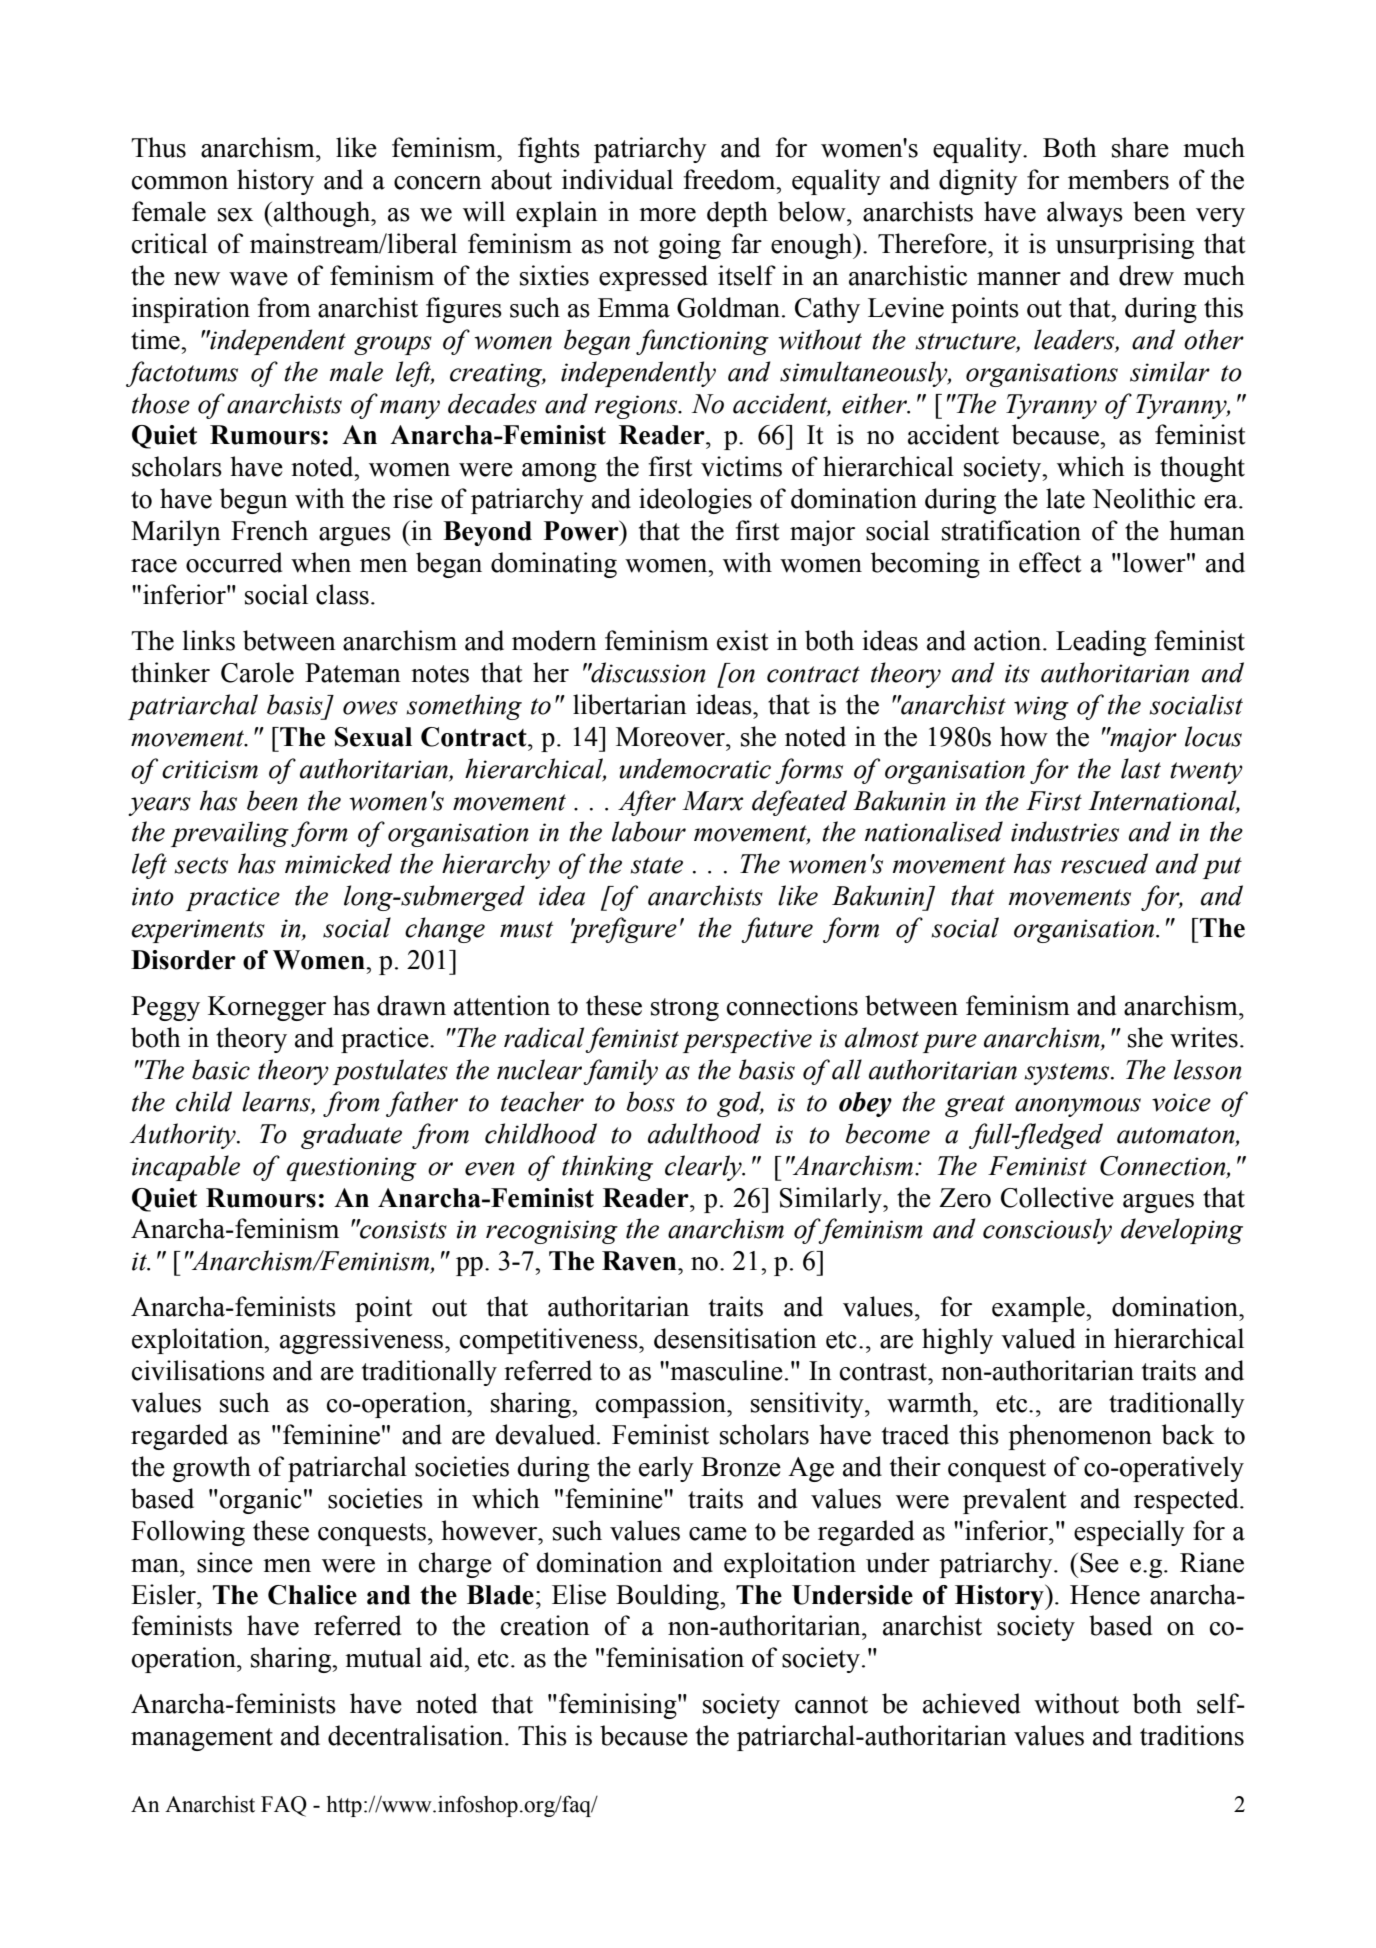 The image size is (1376, 1948). I want to click on freedom, so click(730, 179).
